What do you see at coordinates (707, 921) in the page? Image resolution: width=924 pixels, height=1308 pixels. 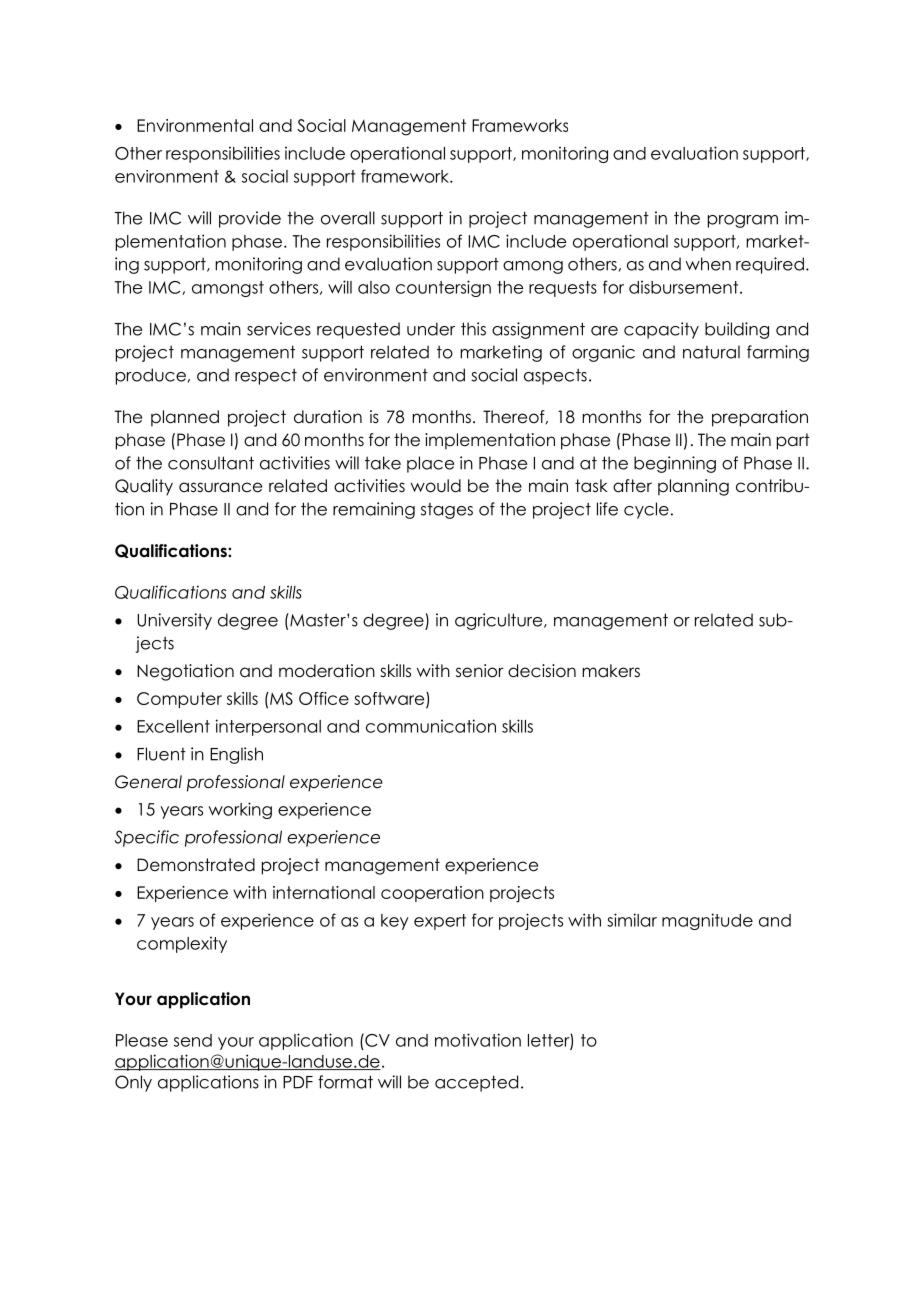 I see `magnitude` at bounding box center [707, 921].
